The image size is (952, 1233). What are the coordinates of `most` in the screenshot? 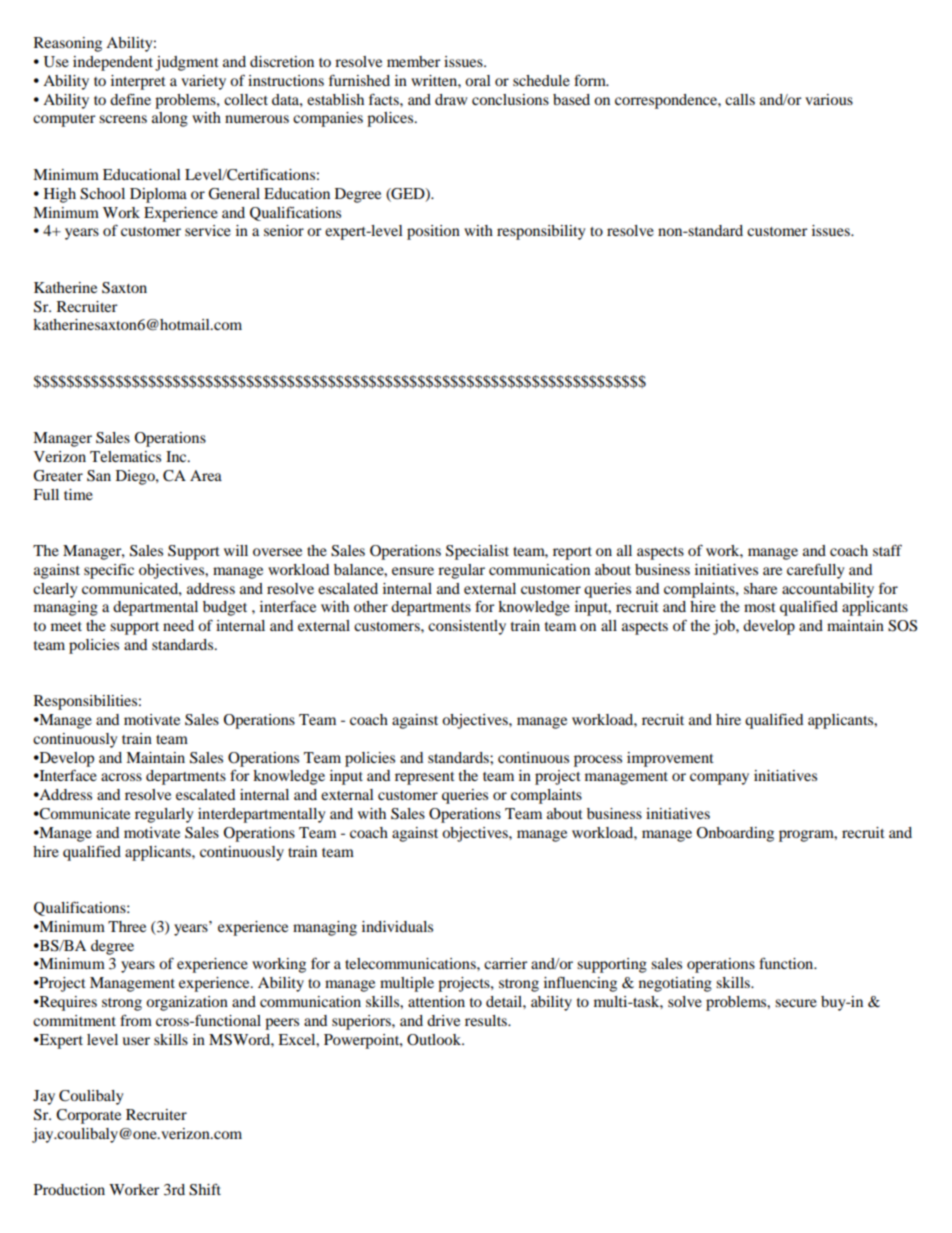 It's located at (760, 607).
